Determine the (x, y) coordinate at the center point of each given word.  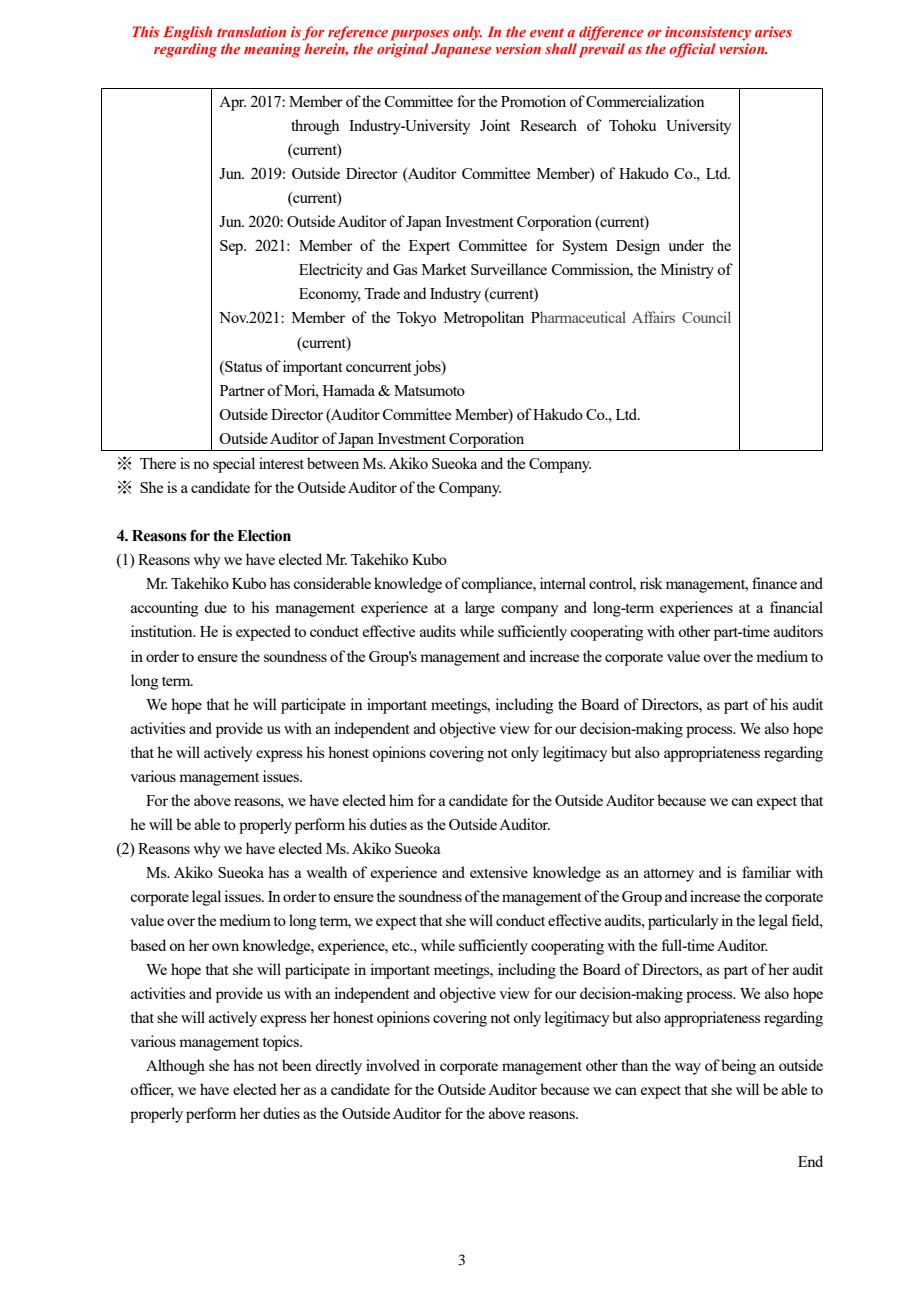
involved (393, 1065)
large (480, 609)
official (692, 50)
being (738, 1067)
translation (251, 31)
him (401, 800)
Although (175, 1067)
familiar (766, 872)
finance (774, 583)
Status (242, 366)
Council (706, 317)
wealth (326, 872)
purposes (419, 35)
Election (264, 535)
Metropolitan (484, 319)
